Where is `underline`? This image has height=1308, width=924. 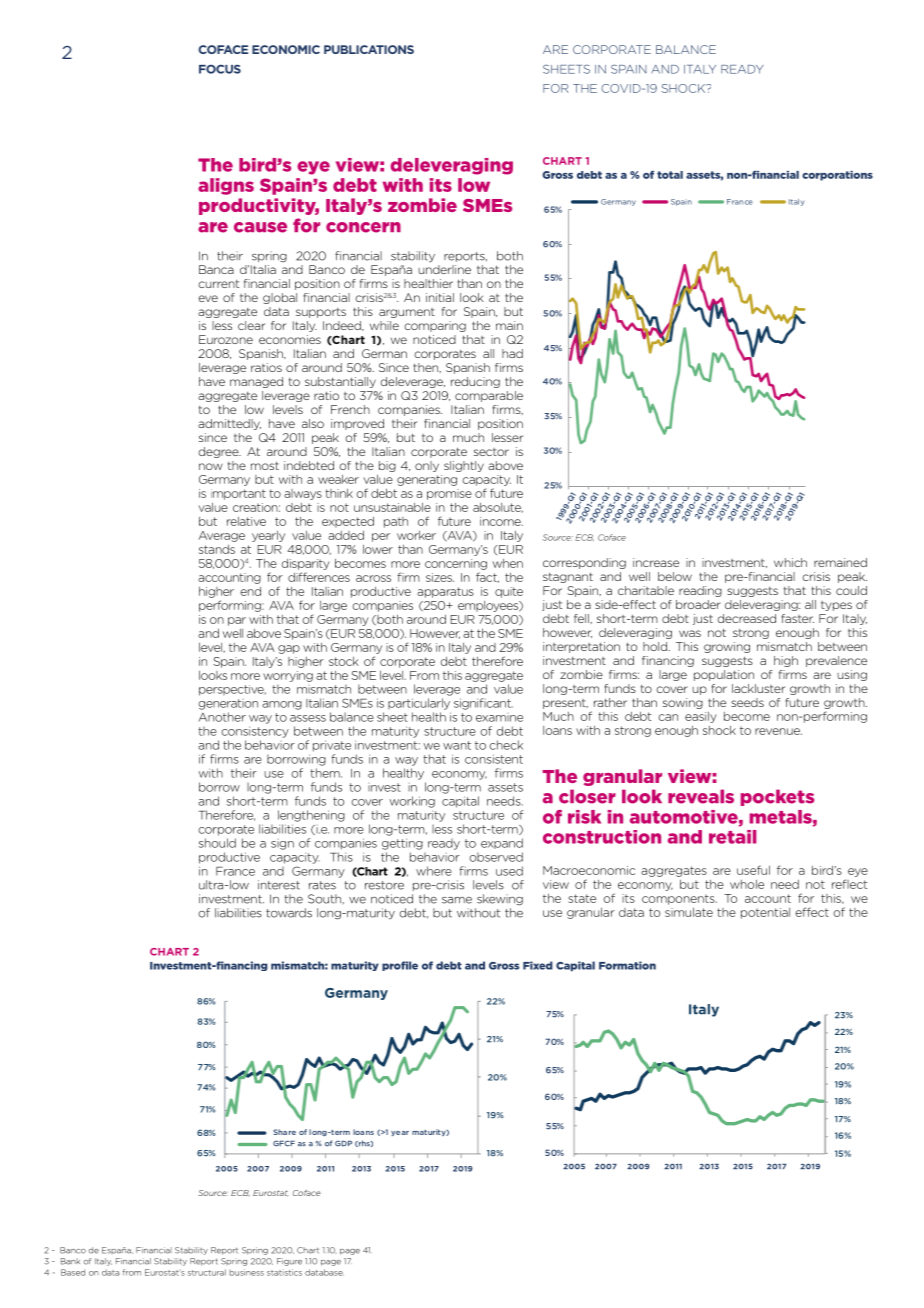
underline is located at coordinates (444, 269).
